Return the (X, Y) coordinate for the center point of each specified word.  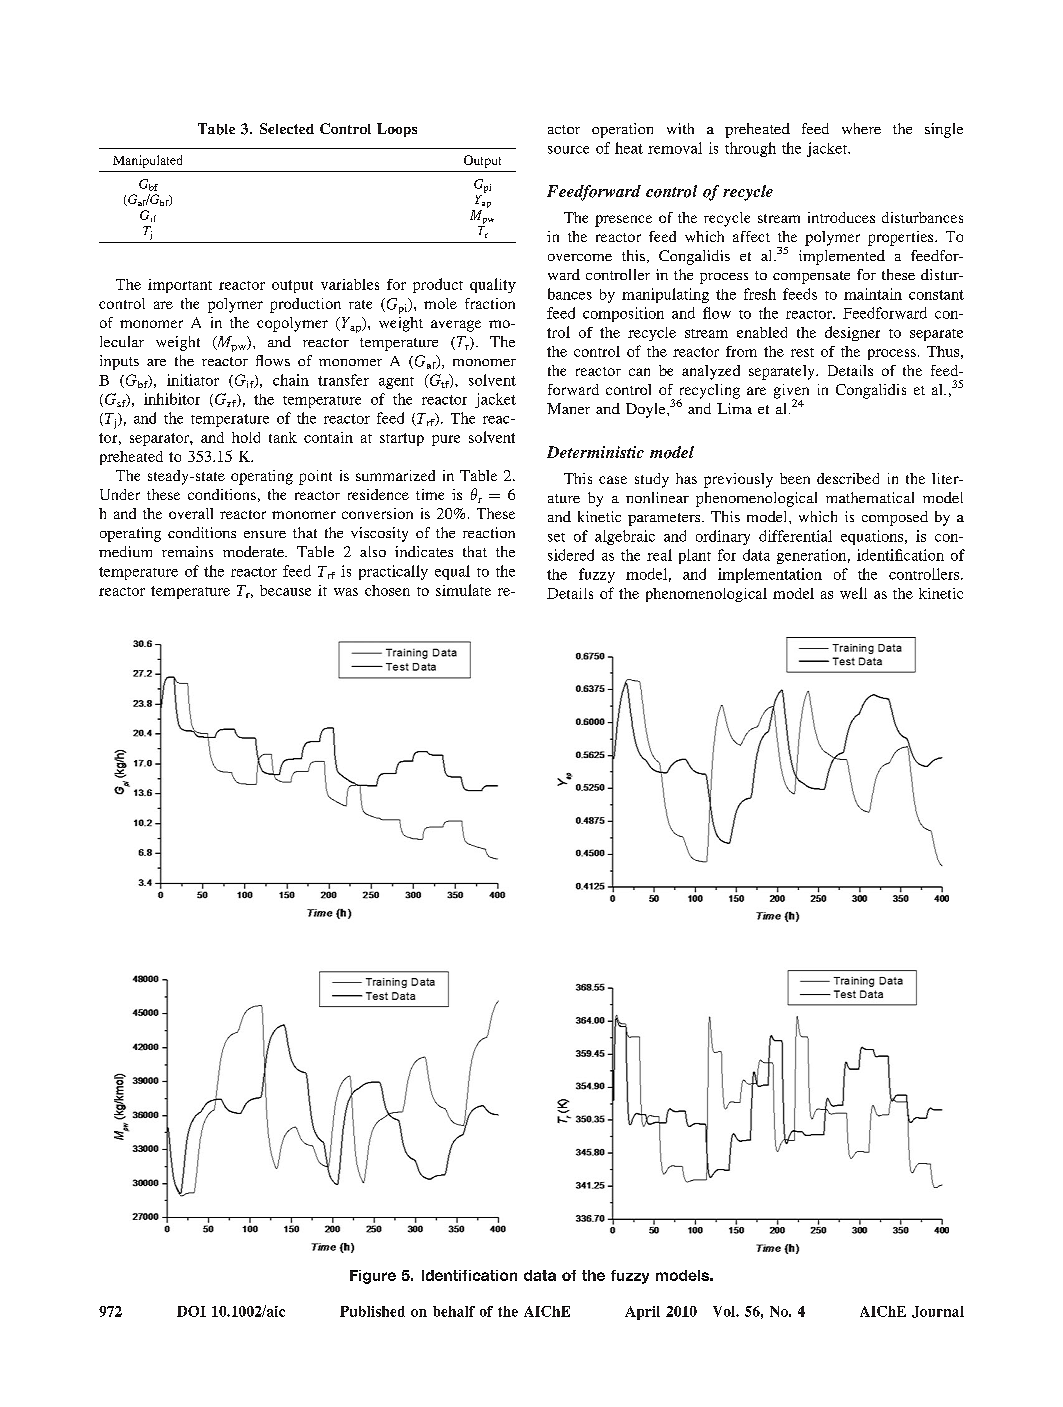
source (568, 150)
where (861, 128)
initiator (193, 380)
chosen (387, 590)
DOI (191, 1311)
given (791, 392)
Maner (568, 408)
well (853, 593)
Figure (373, 1277)
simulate (463, 590)
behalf (454, 1311)
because (285, 590)
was (346, 592)
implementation (770, 575)
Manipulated (147, 161)
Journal (938, 1312)
